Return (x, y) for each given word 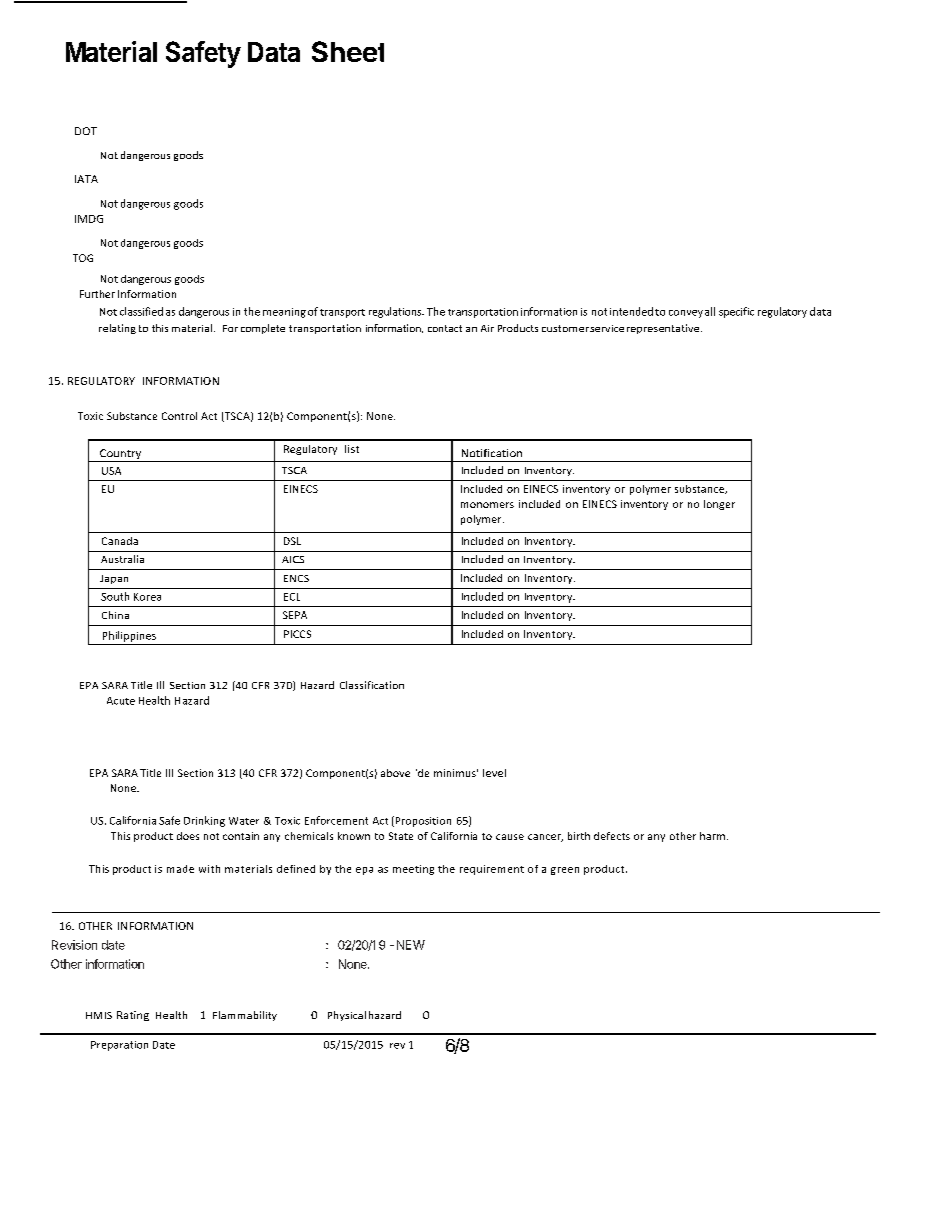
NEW (411, 945)
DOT (86, 131)
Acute (121, 701)
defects (612, 836)
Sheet (348, 51)
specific (736, 312)
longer (719, 505)
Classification (372, 685)
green (565, 871)
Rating (133, 1016)
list (352, 449)
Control (179, 416)
